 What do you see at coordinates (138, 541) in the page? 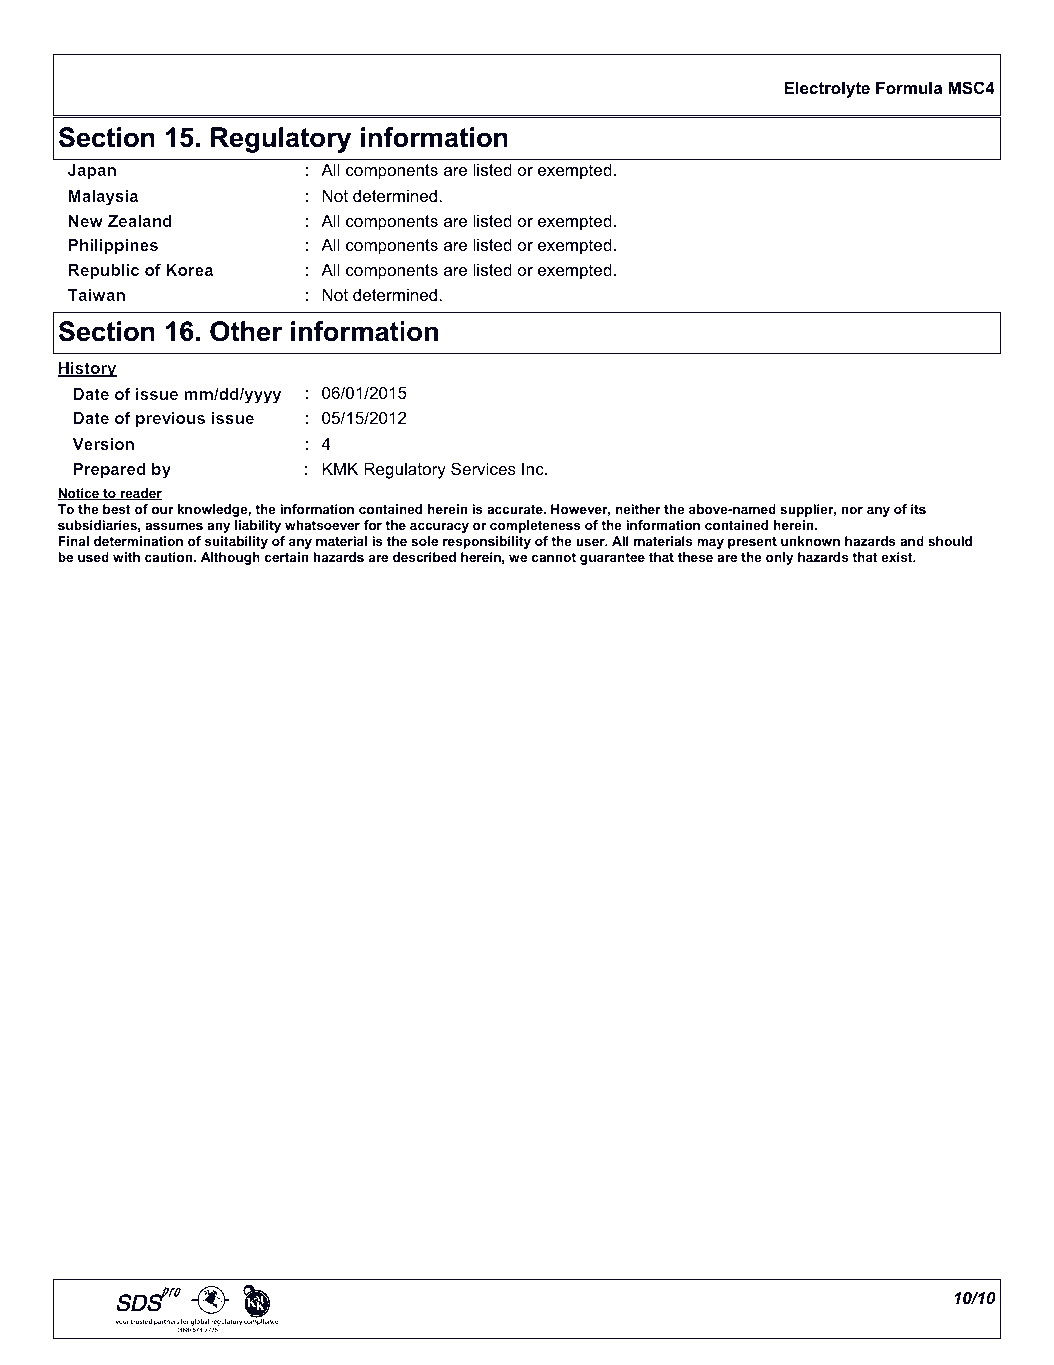
I see `determination` at bounding box center [138, 541].
